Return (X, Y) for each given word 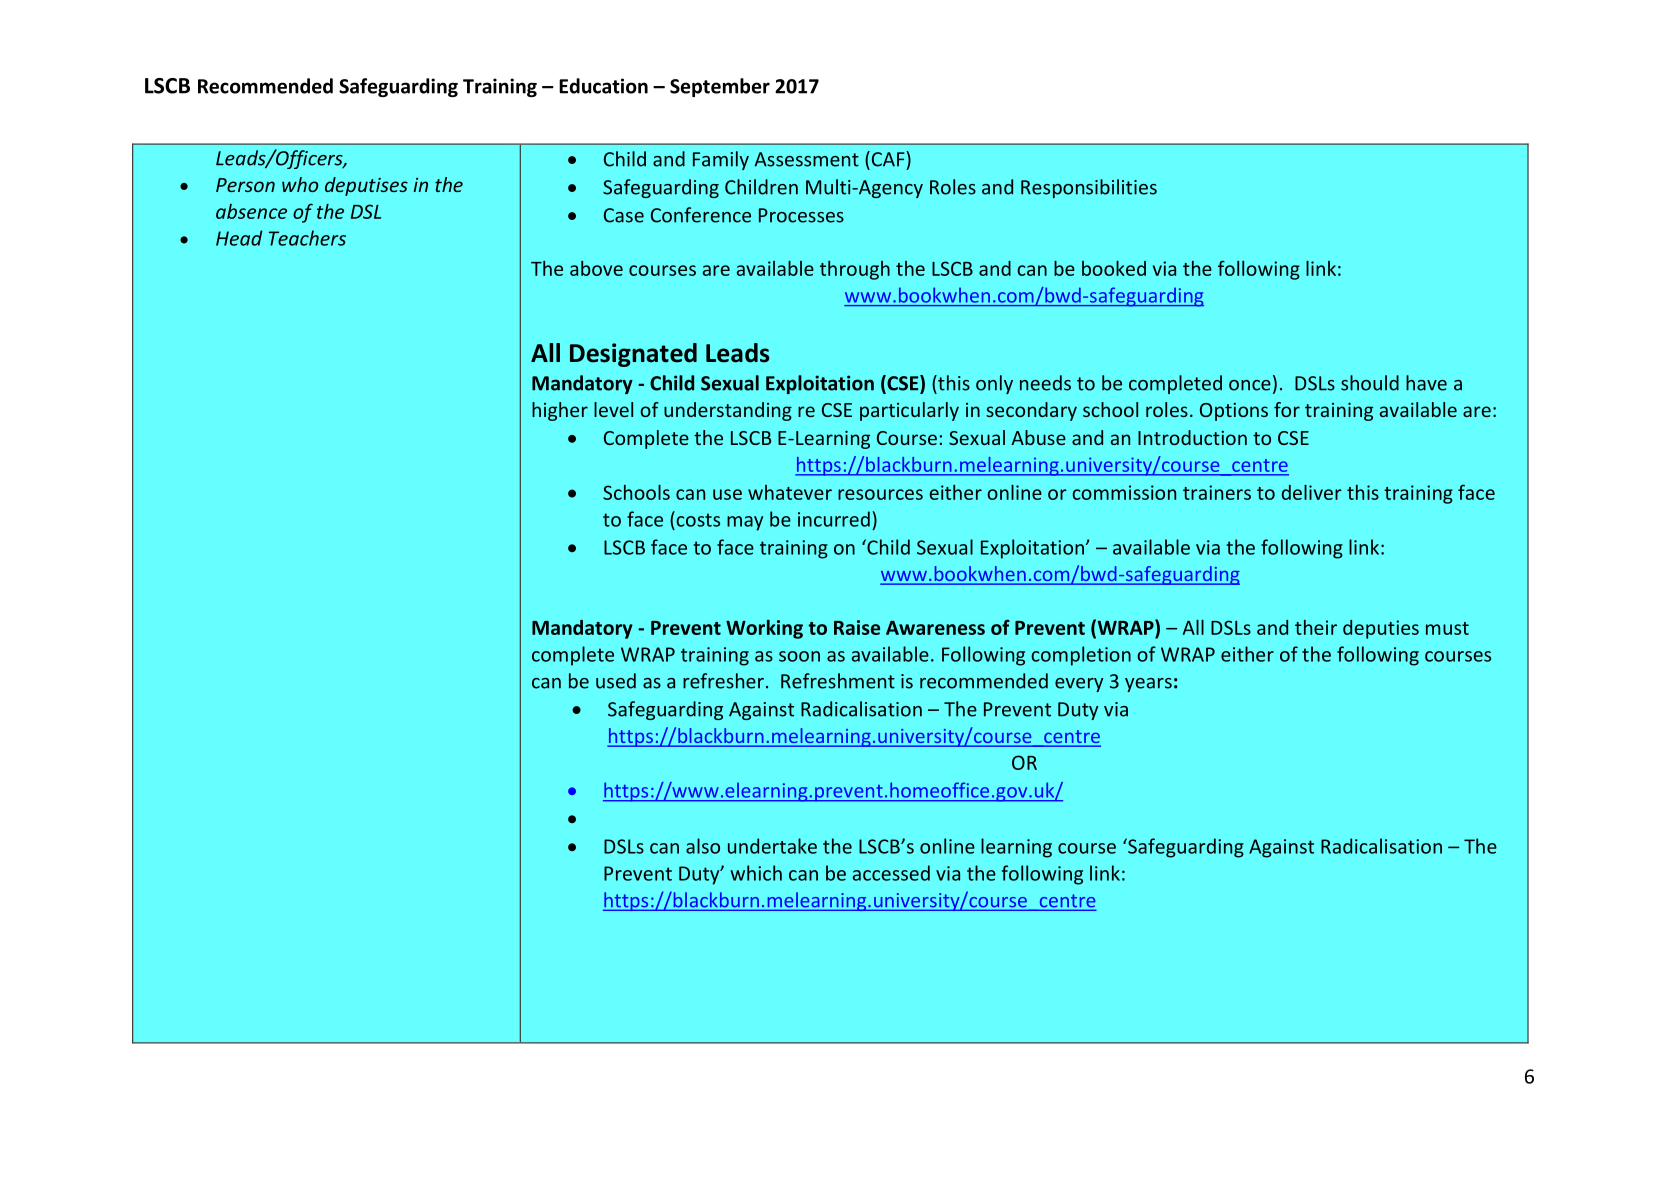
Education (603, 86)
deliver (1312, 492)
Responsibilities (1089, 188)
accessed (891, 873)
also (703, 846)
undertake (772, 846)
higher (560, 411)
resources (880, 494)
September (720, 87)
